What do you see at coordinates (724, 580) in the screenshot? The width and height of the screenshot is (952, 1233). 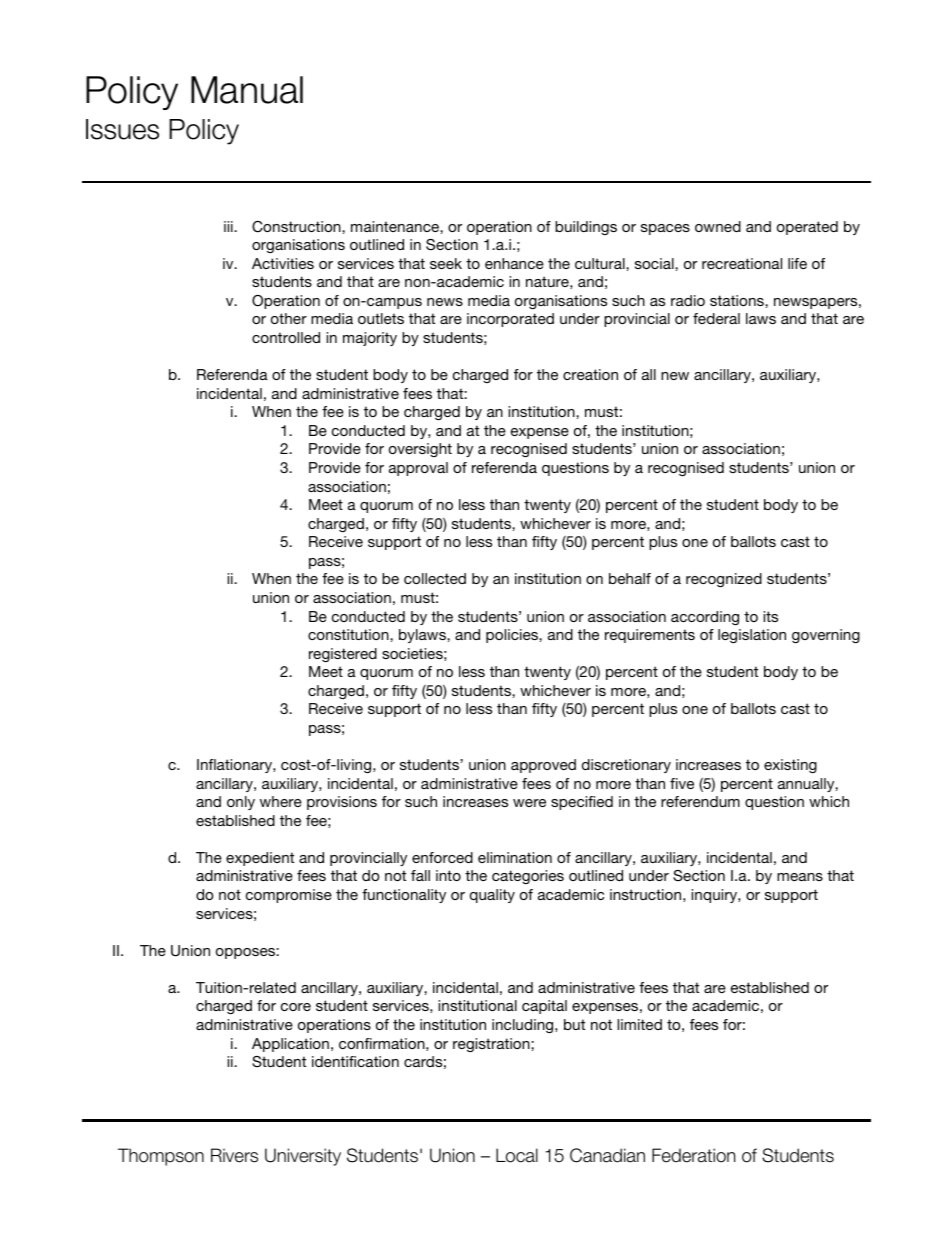 I see `recognized` at bounding box center [724, 580].
